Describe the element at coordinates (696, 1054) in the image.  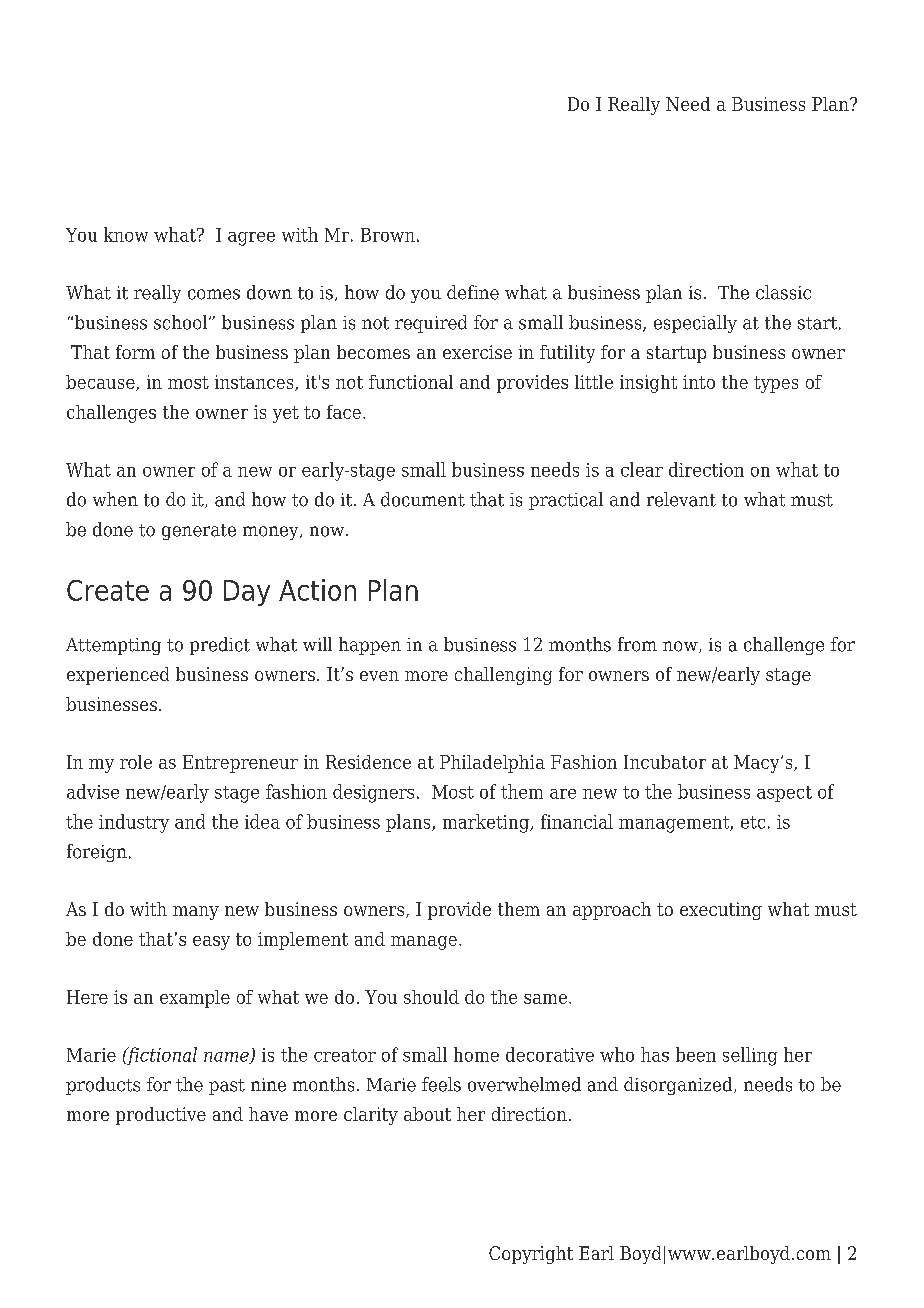
I see `been` at that location.
